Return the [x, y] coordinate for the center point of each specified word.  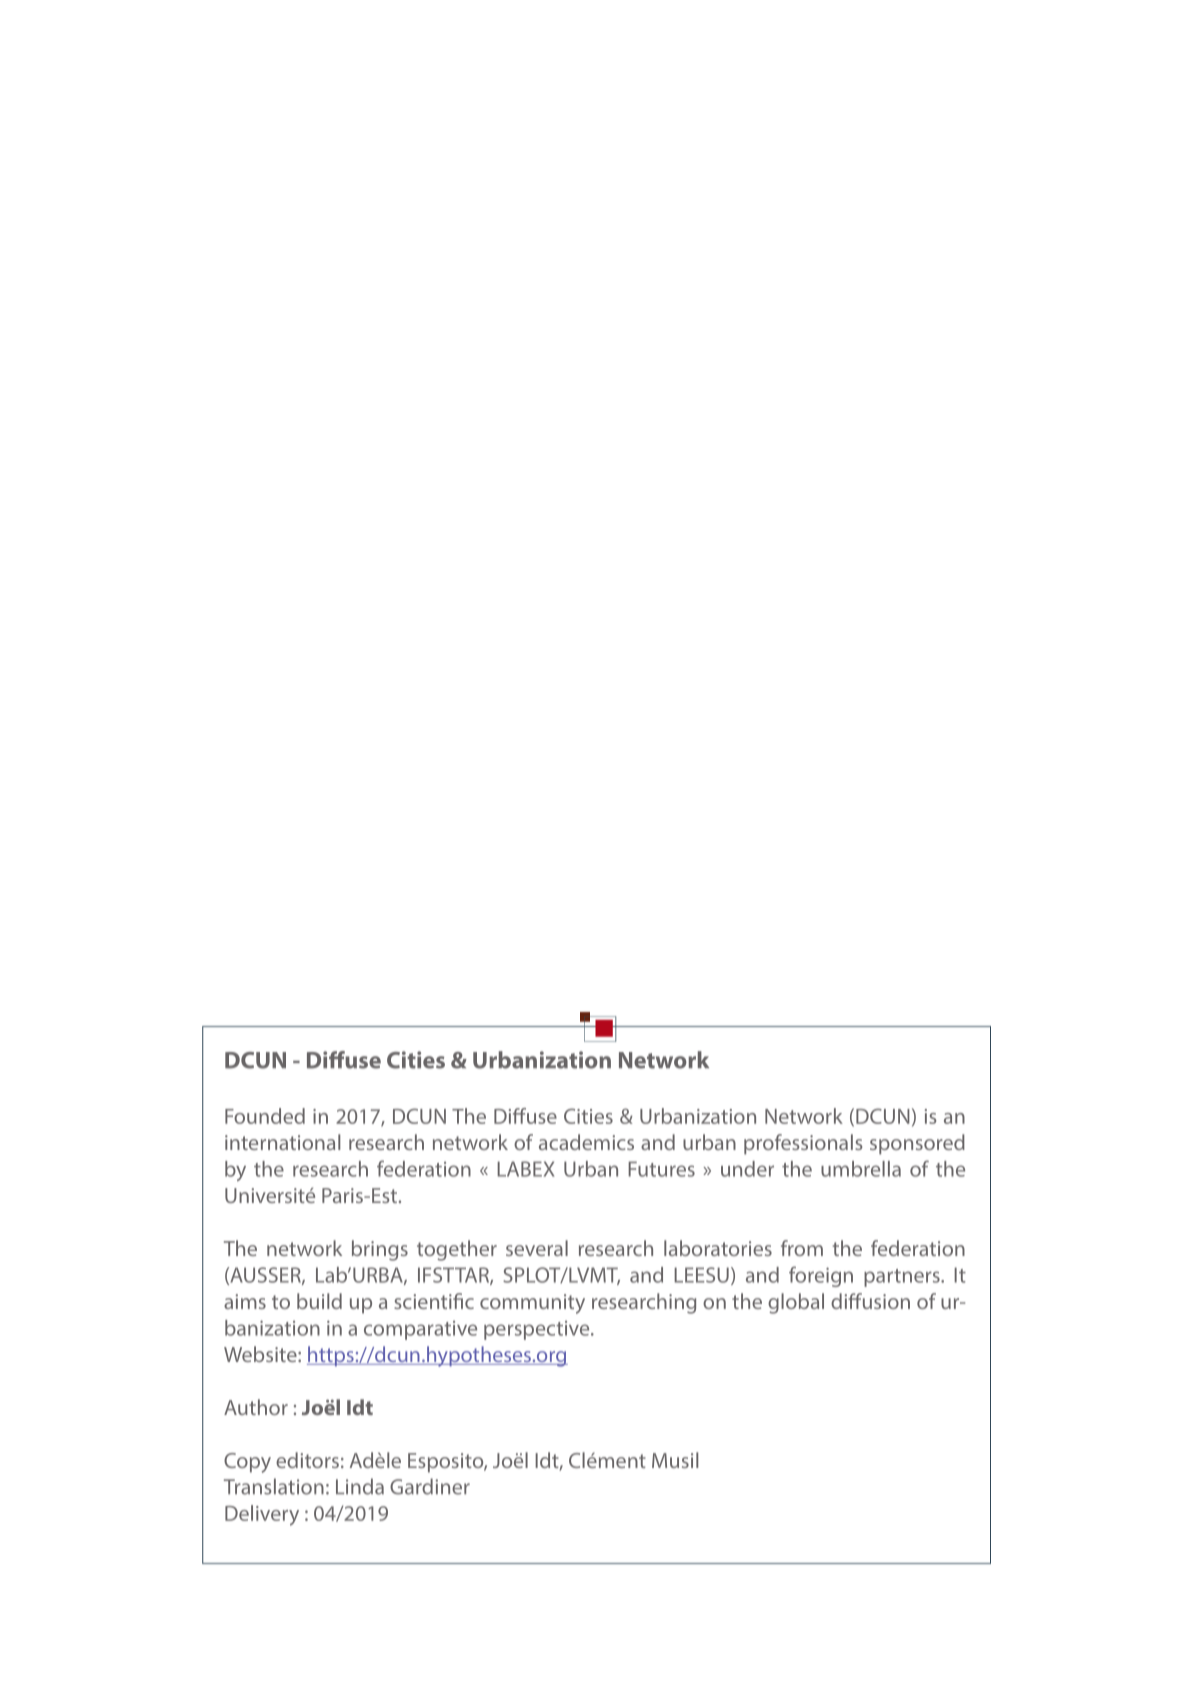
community [532, 1304]
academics [586, 1142]
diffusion [870, 1301]
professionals [803, 1144]
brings [380, 1250]
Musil [675, 1460]
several [537, 1248]
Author [256, 1407]
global [796, 1303]
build [319, 1301]
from [802, 1248]
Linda [360, 1486]
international [282, 1142]
